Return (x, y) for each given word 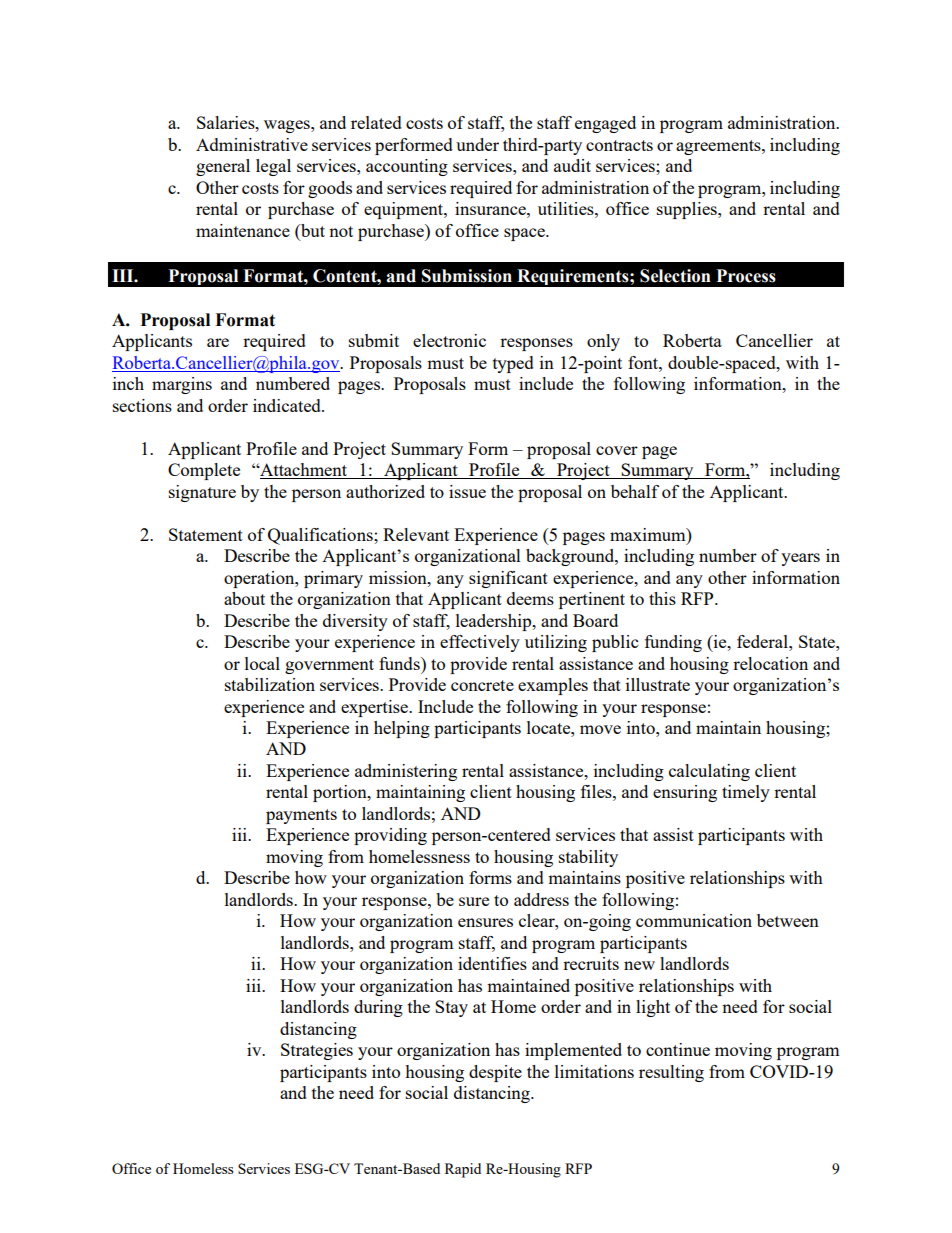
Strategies (317, 1051)
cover (617, 450)
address (541, 899)
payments (301, 816)
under (477, 144)
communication (694, 920)
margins (182, 385)
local (262, 663)
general (223, 167)
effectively (480, 643)
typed (513, 364)
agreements (719, 147)
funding (673, 643)
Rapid (463, 1170)
